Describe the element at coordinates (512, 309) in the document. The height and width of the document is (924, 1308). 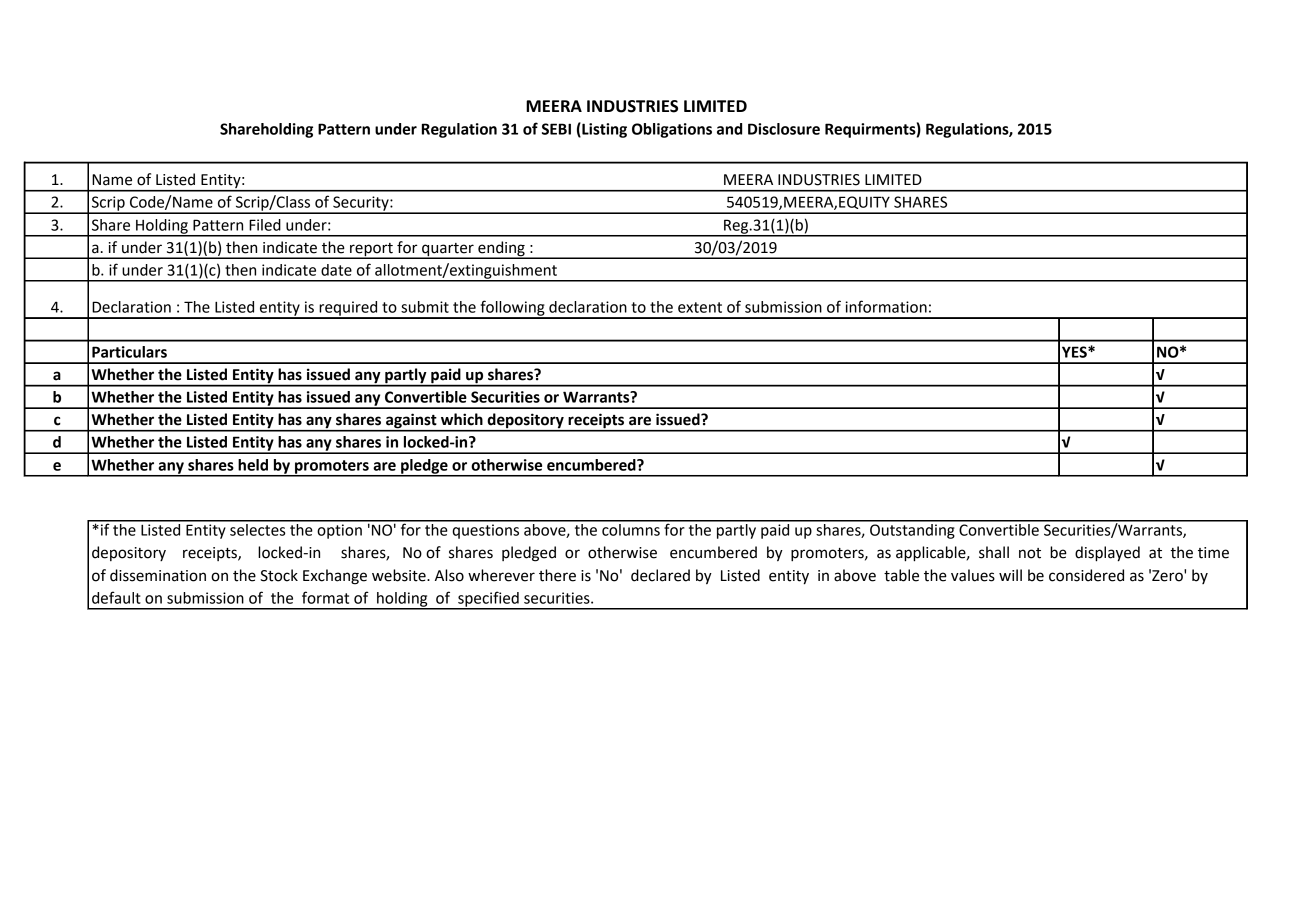
I see `following` at that location.
